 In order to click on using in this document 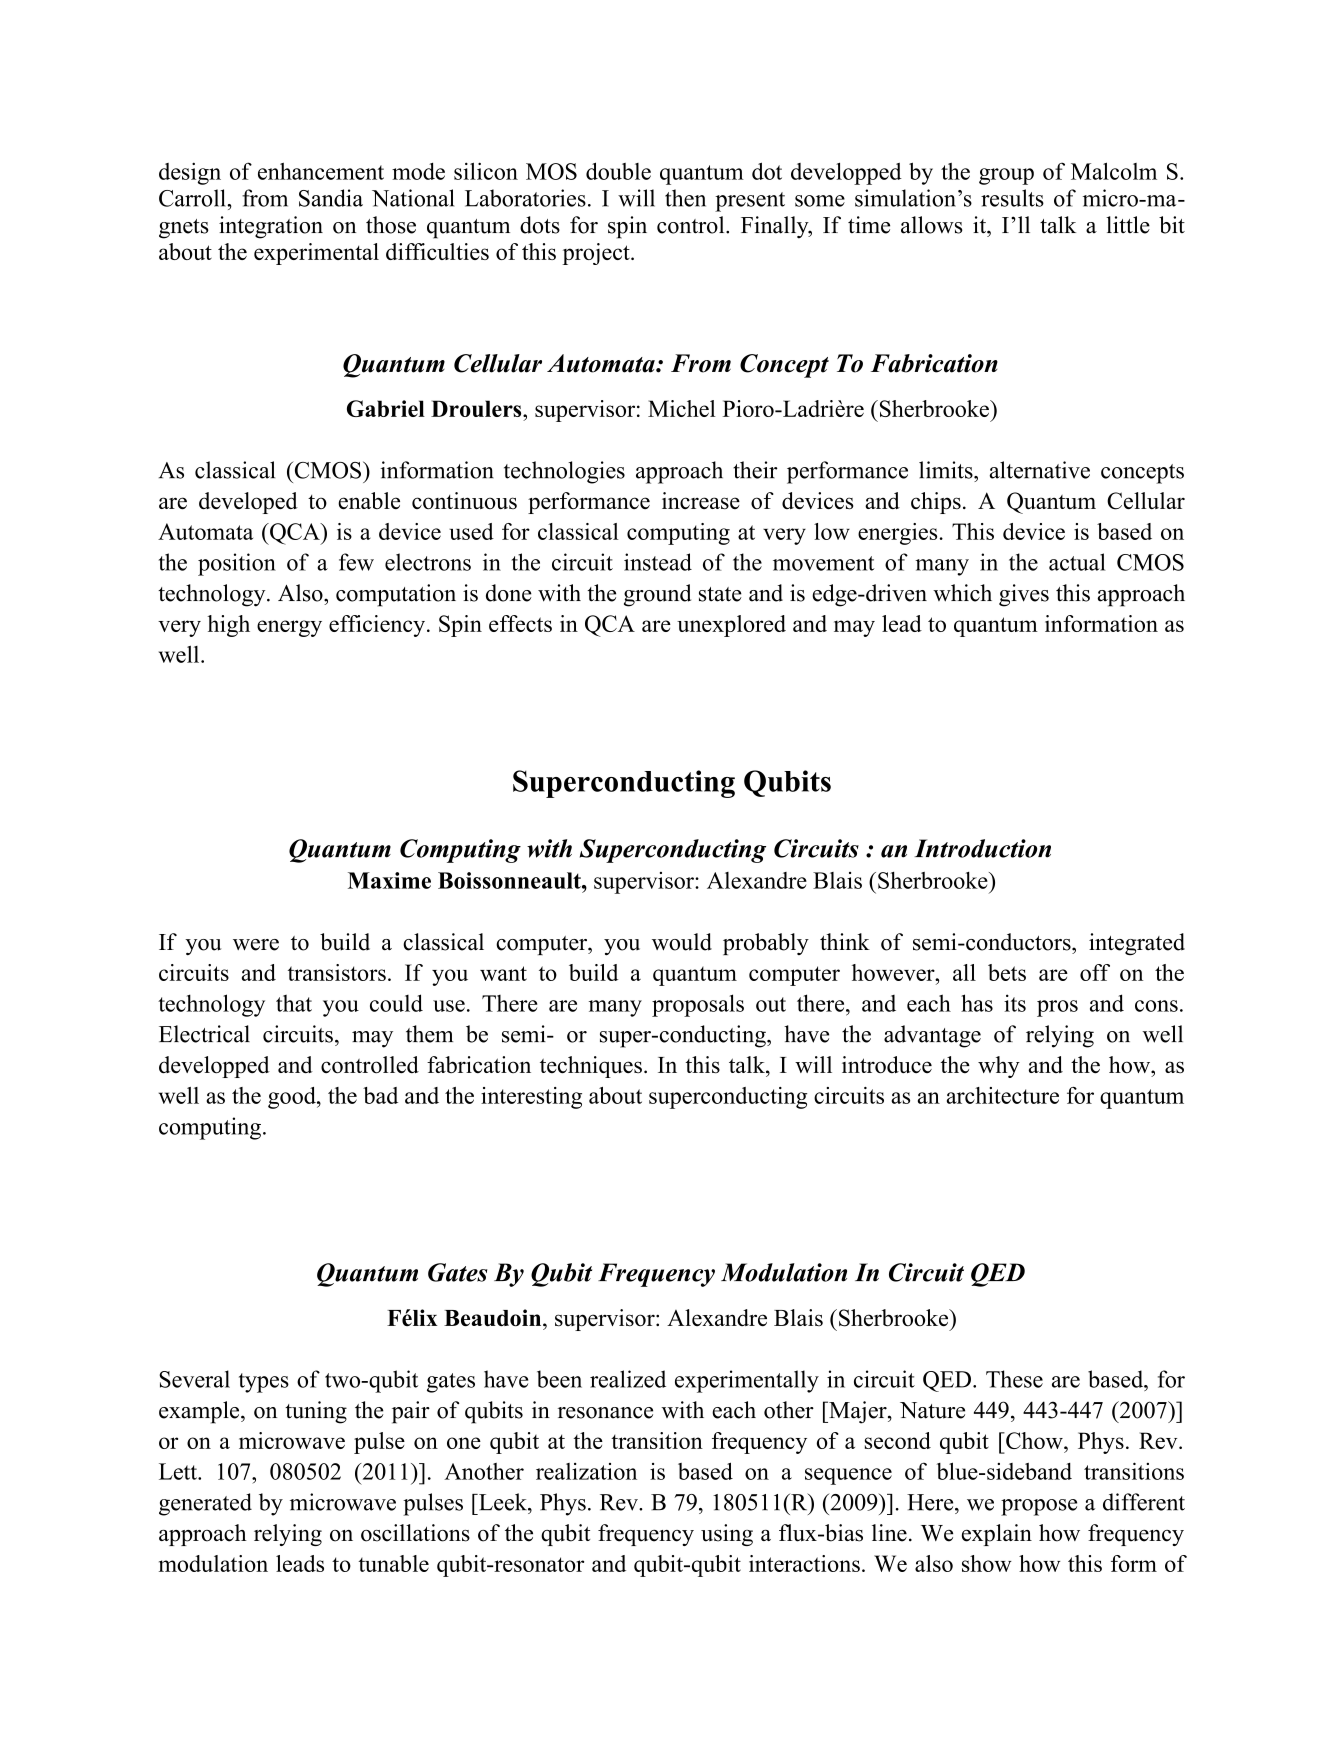, I will do `click(727, 1535)`.
